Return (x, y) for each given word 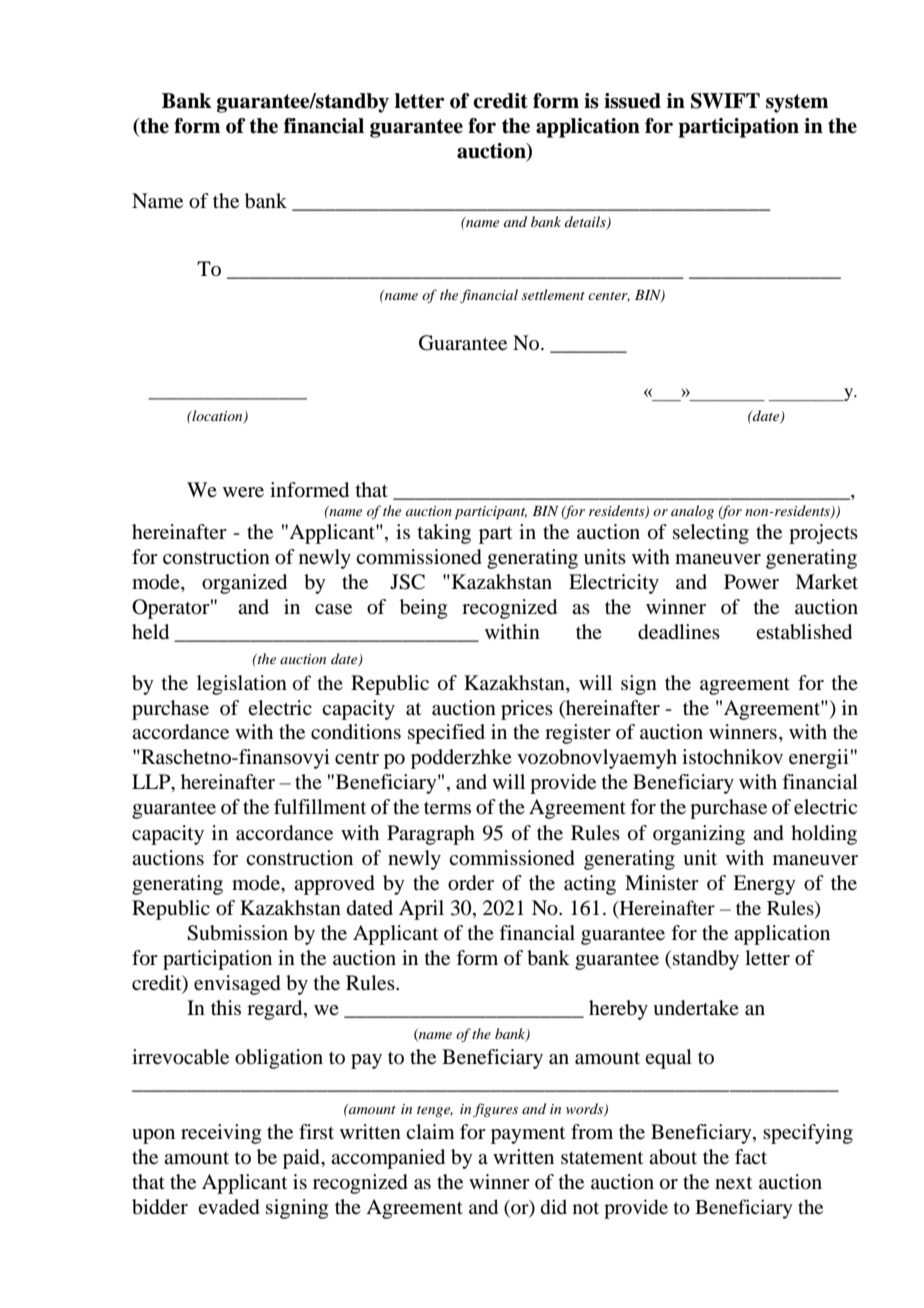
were (243, 492)
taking (444, 534)
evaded (229, 1207)
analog (692, 512)
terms (447, 808)
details (586, 223)
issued (632, 101)
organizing (699, 835)
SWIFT (725, 101)
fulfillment (320, 807)
